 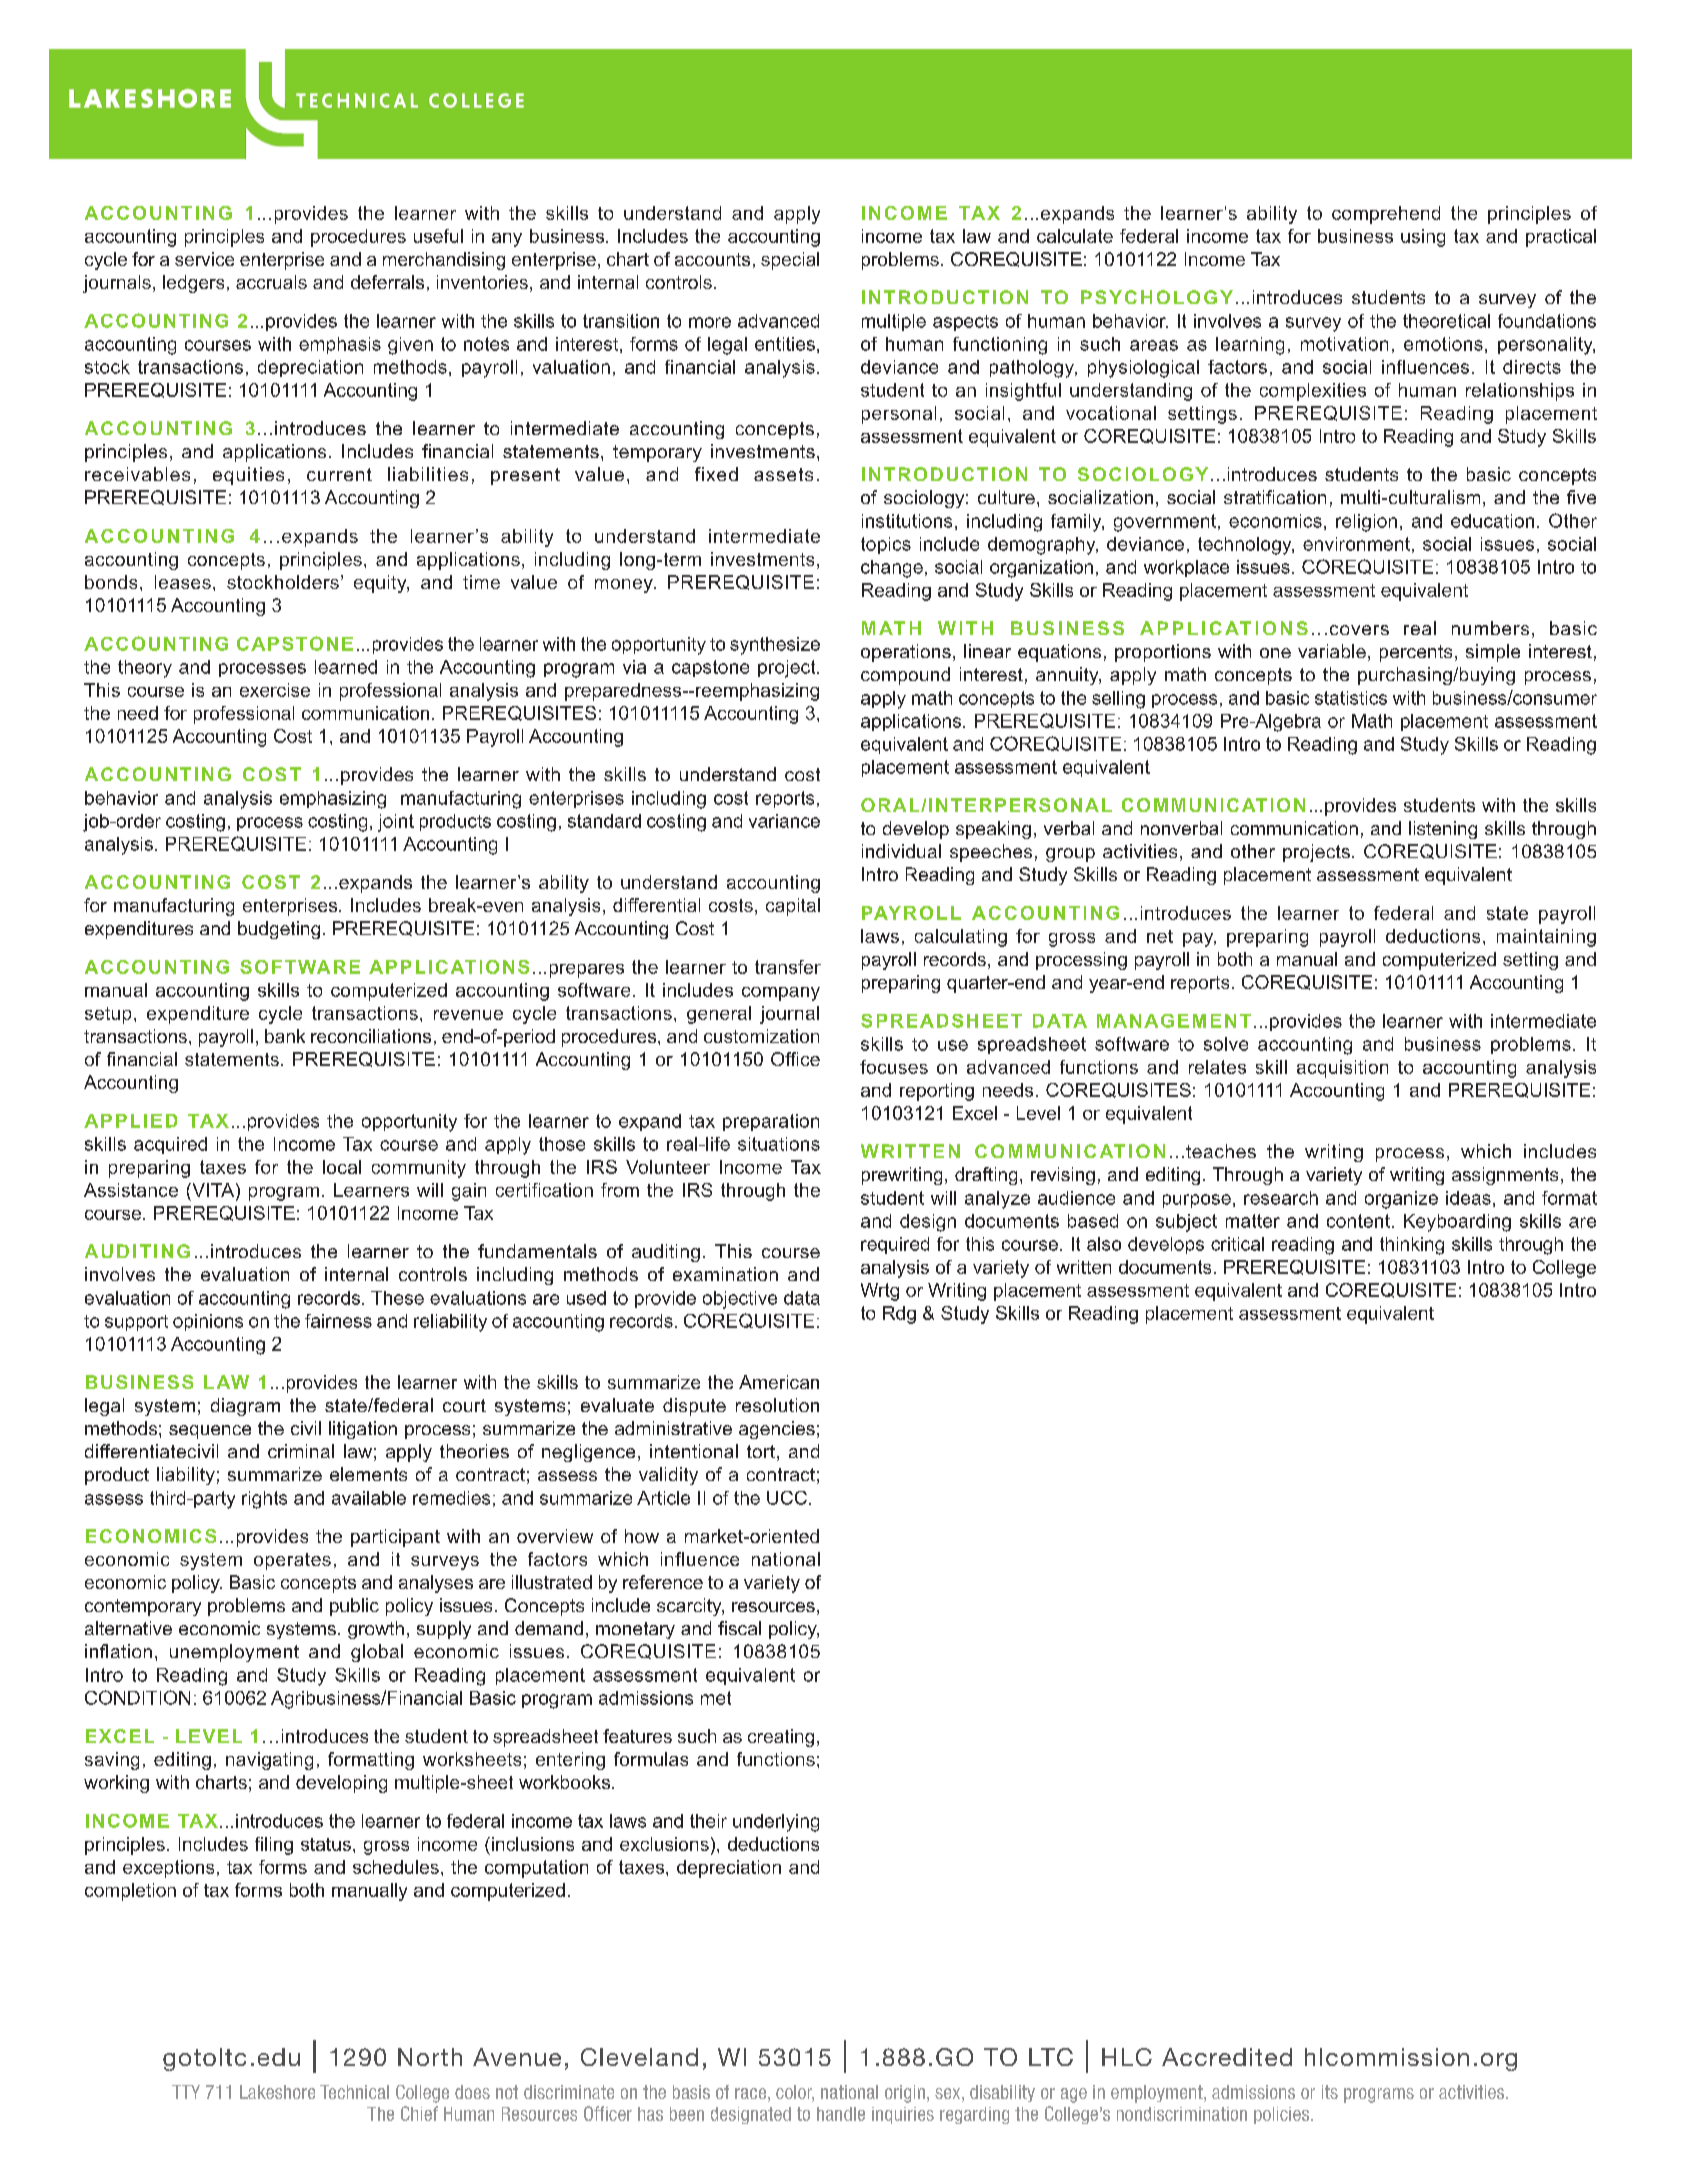 I want to click on transfer, so click(x=788, y=967).
